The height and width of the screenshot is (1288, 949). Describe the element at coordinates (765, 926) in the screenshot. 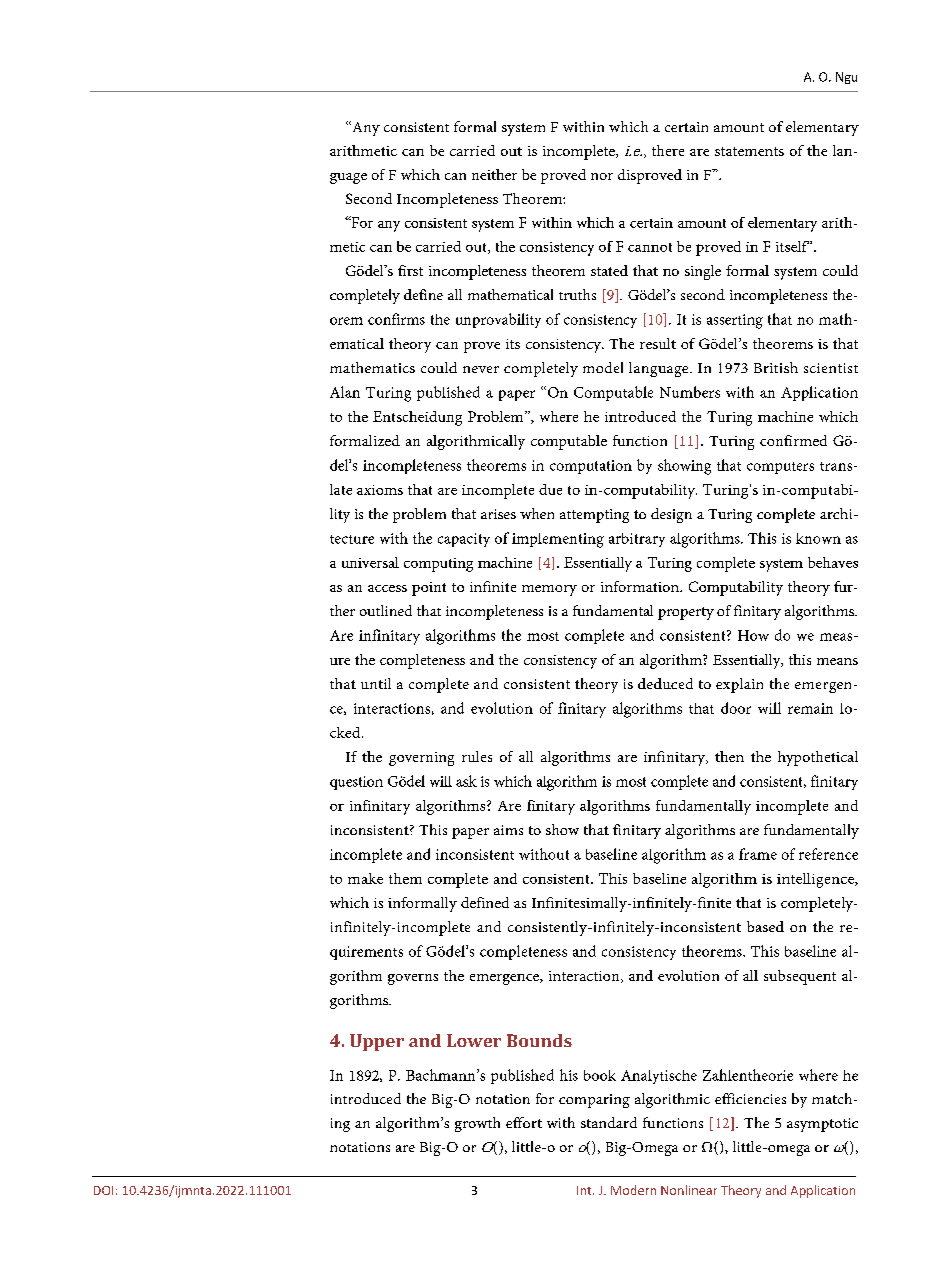

I see `based` at that location.
